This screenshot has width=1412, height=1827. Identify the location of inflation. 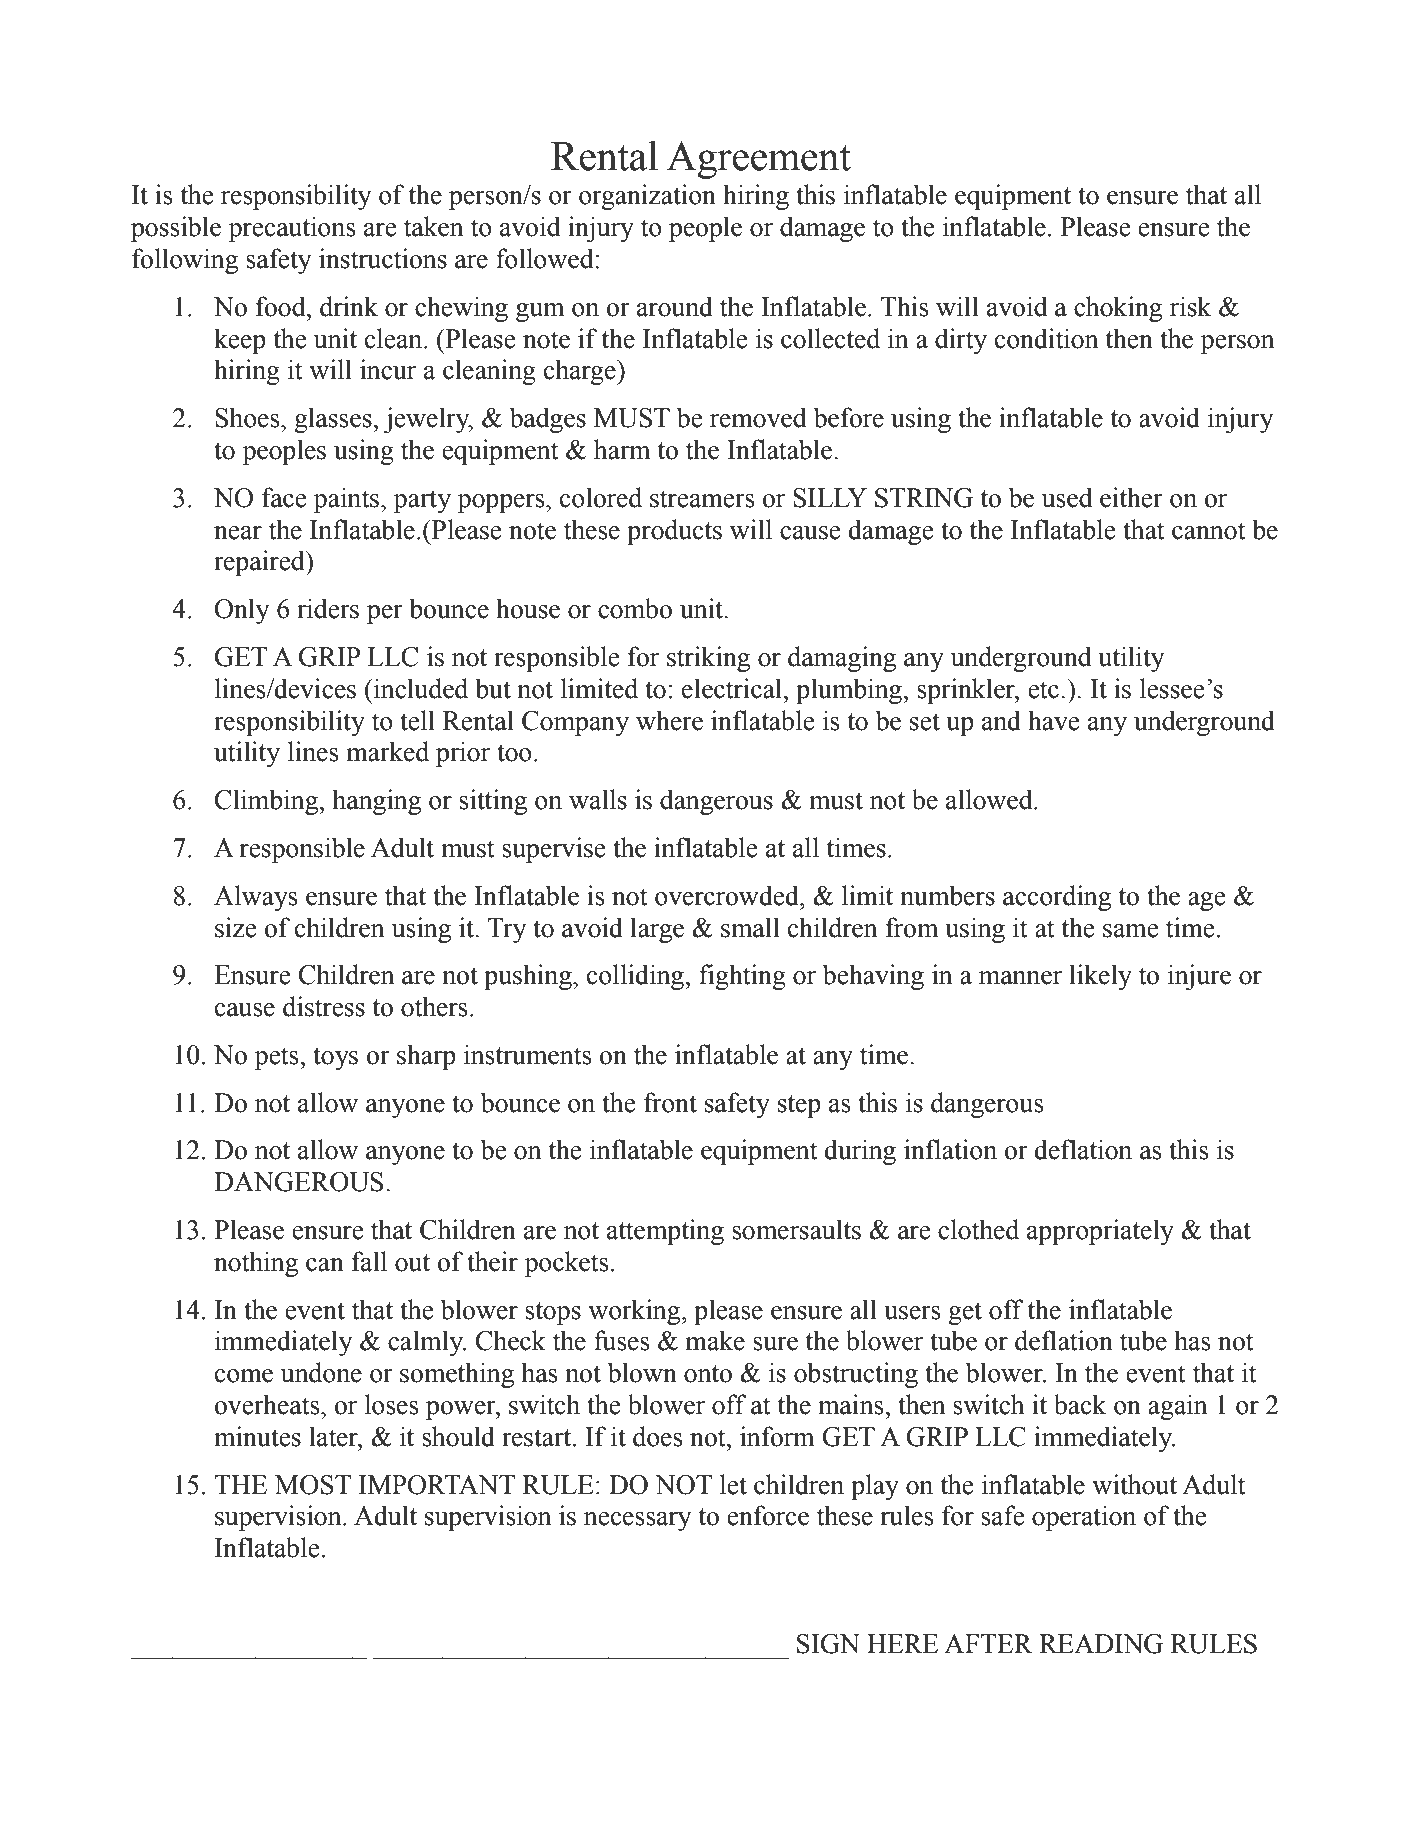
(950, 1149).
